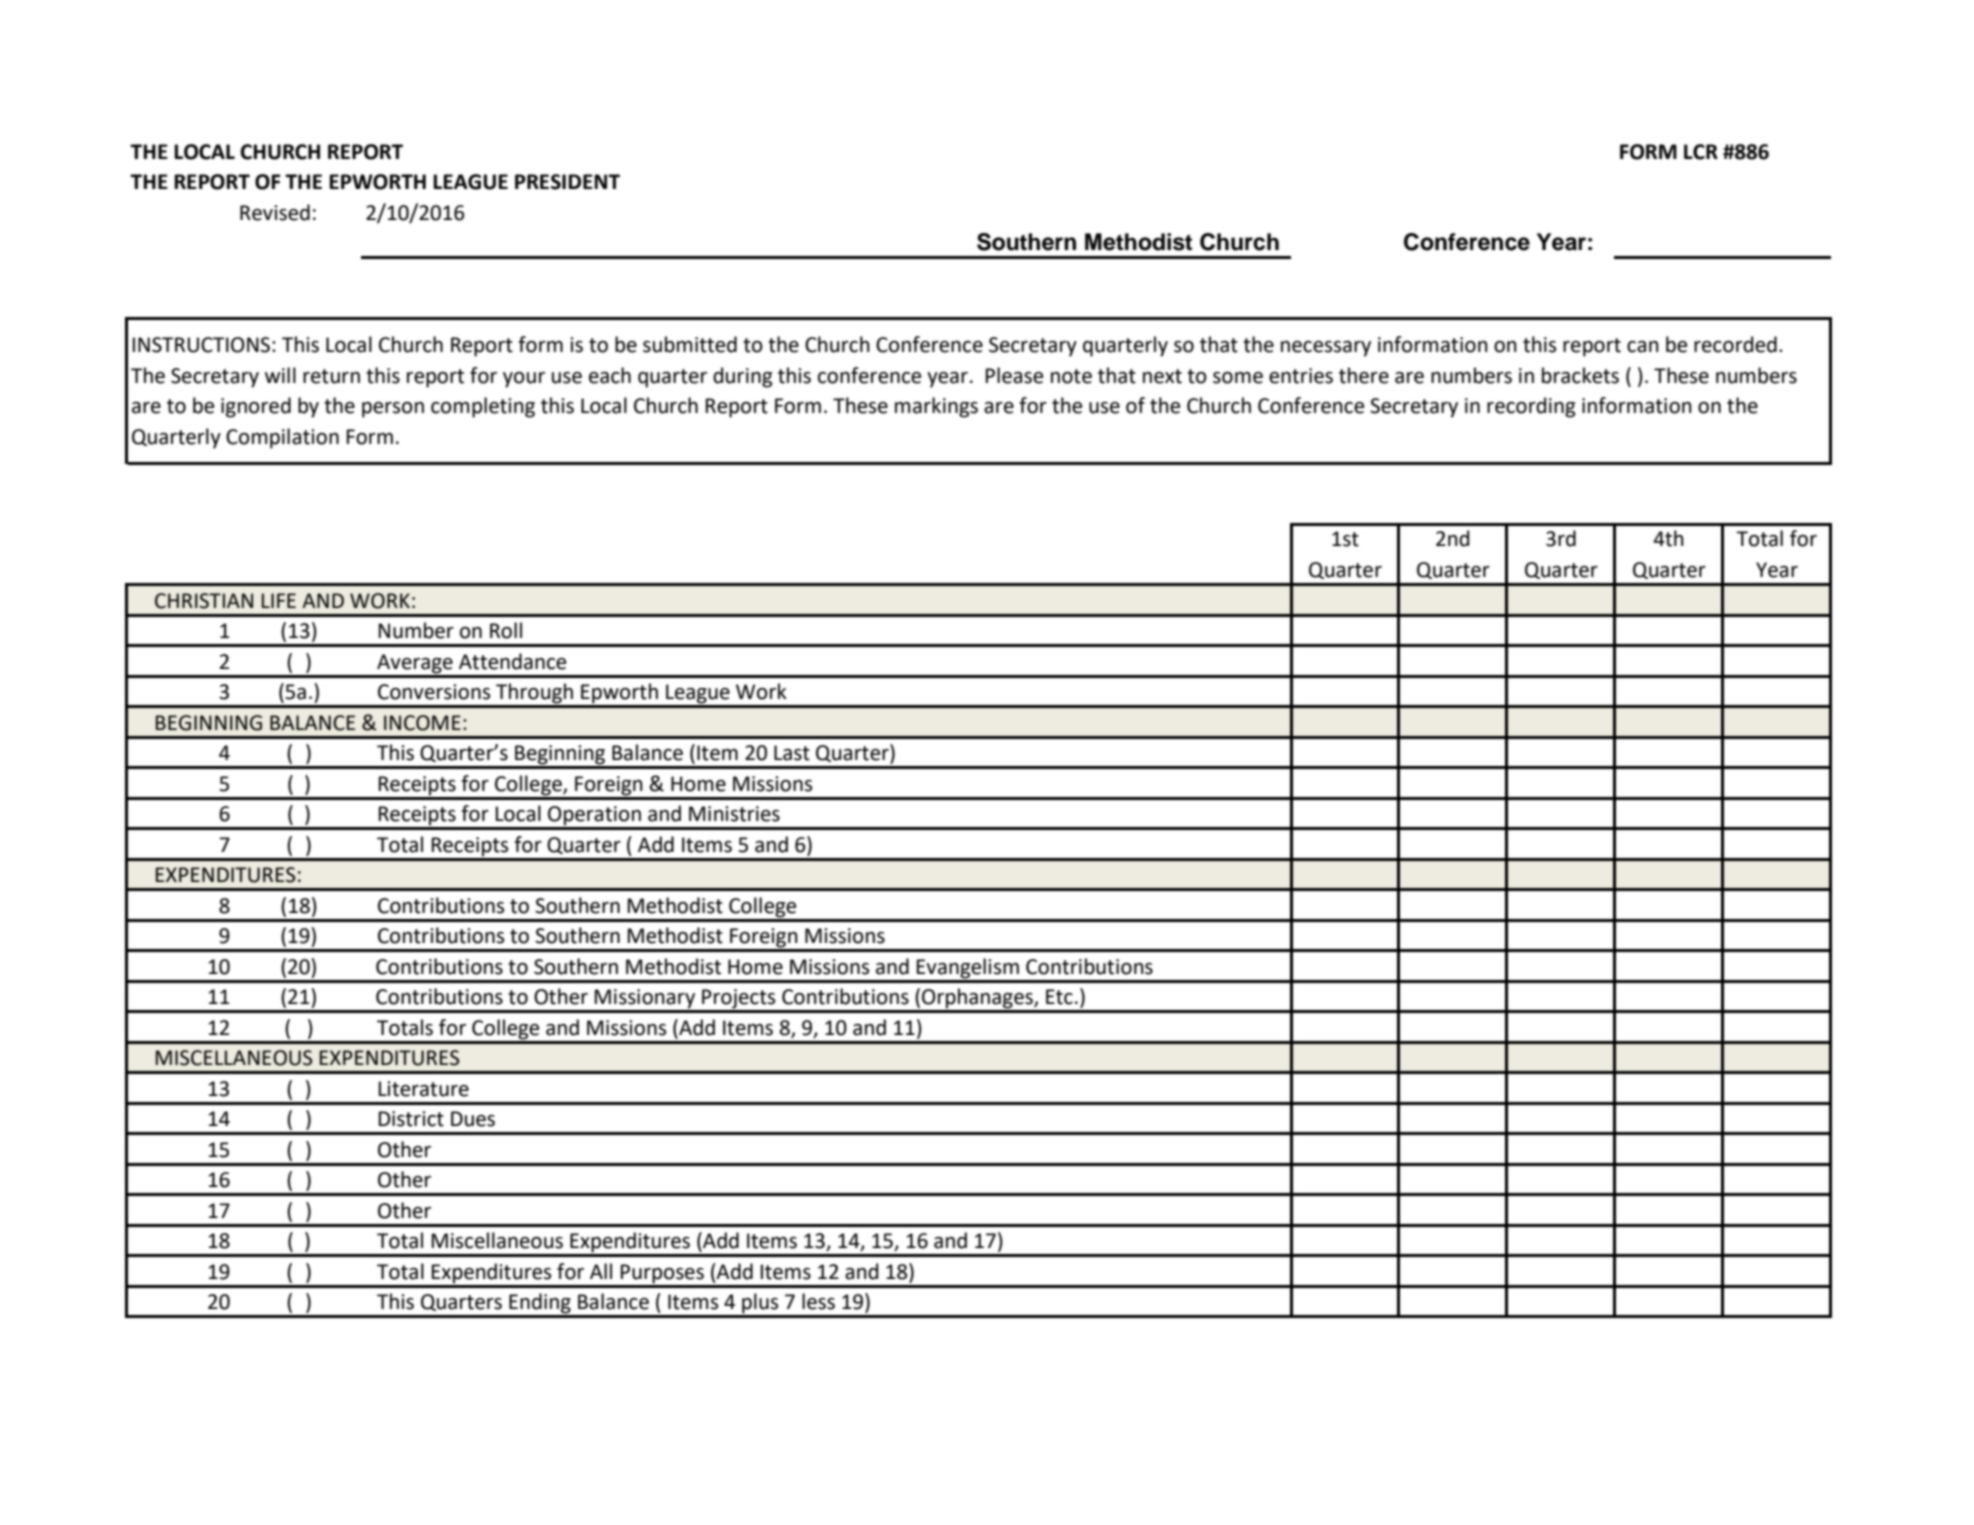  What do you see at coordinates (1059, 997) in the screenshot?
I see `Etc` at bounding box center [1059, 997].
